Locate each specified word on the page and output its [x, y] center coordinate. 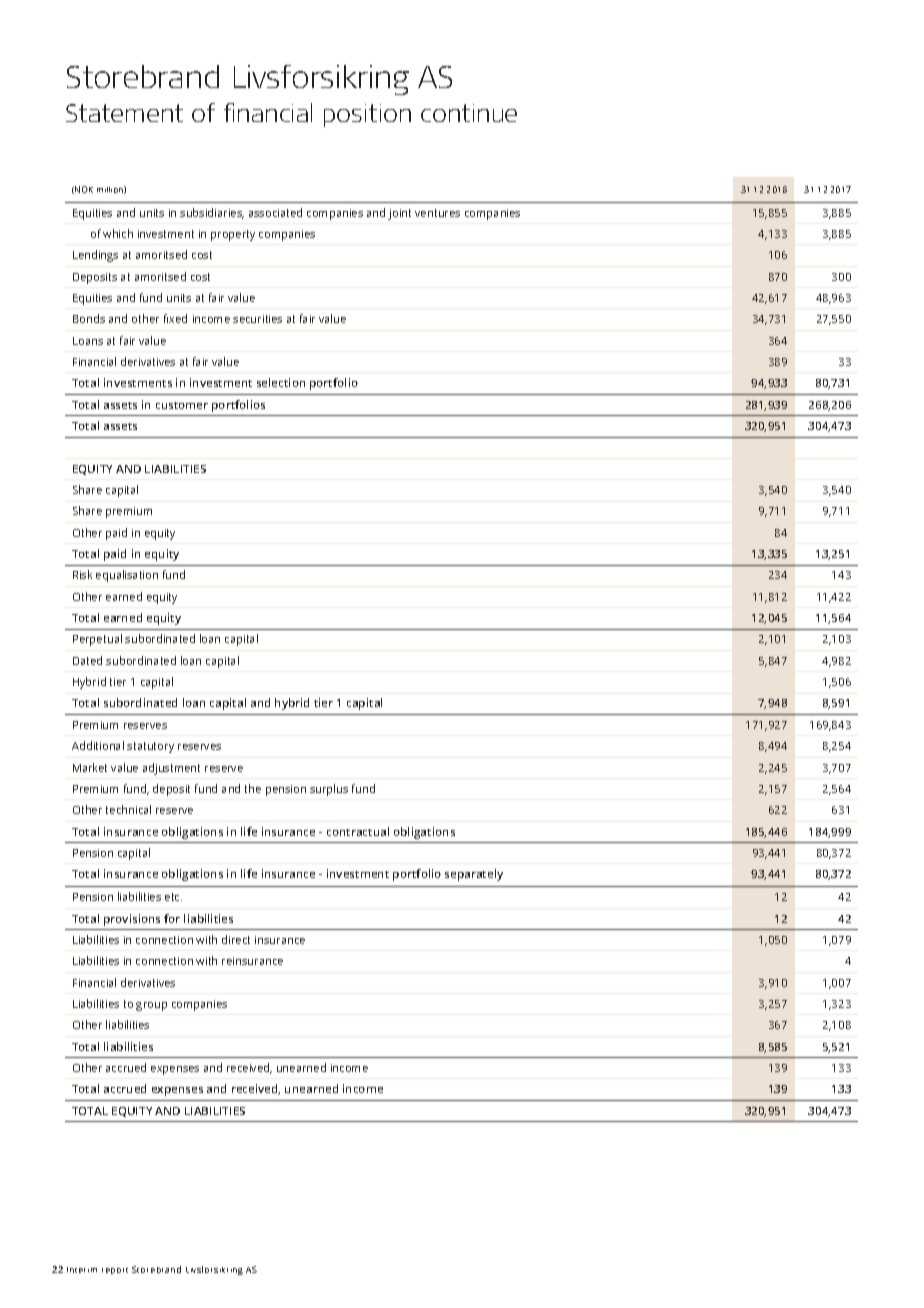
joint [399, 214]
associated [275, 212]
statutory [150, 747]
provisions [132, 920]
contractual [358, 831]
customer [182, 405]
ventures [437, 213]
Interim [82, 1270]
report [115, 1271]
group [151, 1006]
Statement [124, 113]
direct [236, 939]
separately [474, 875]
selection [281, 382]
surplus [329, 790]
